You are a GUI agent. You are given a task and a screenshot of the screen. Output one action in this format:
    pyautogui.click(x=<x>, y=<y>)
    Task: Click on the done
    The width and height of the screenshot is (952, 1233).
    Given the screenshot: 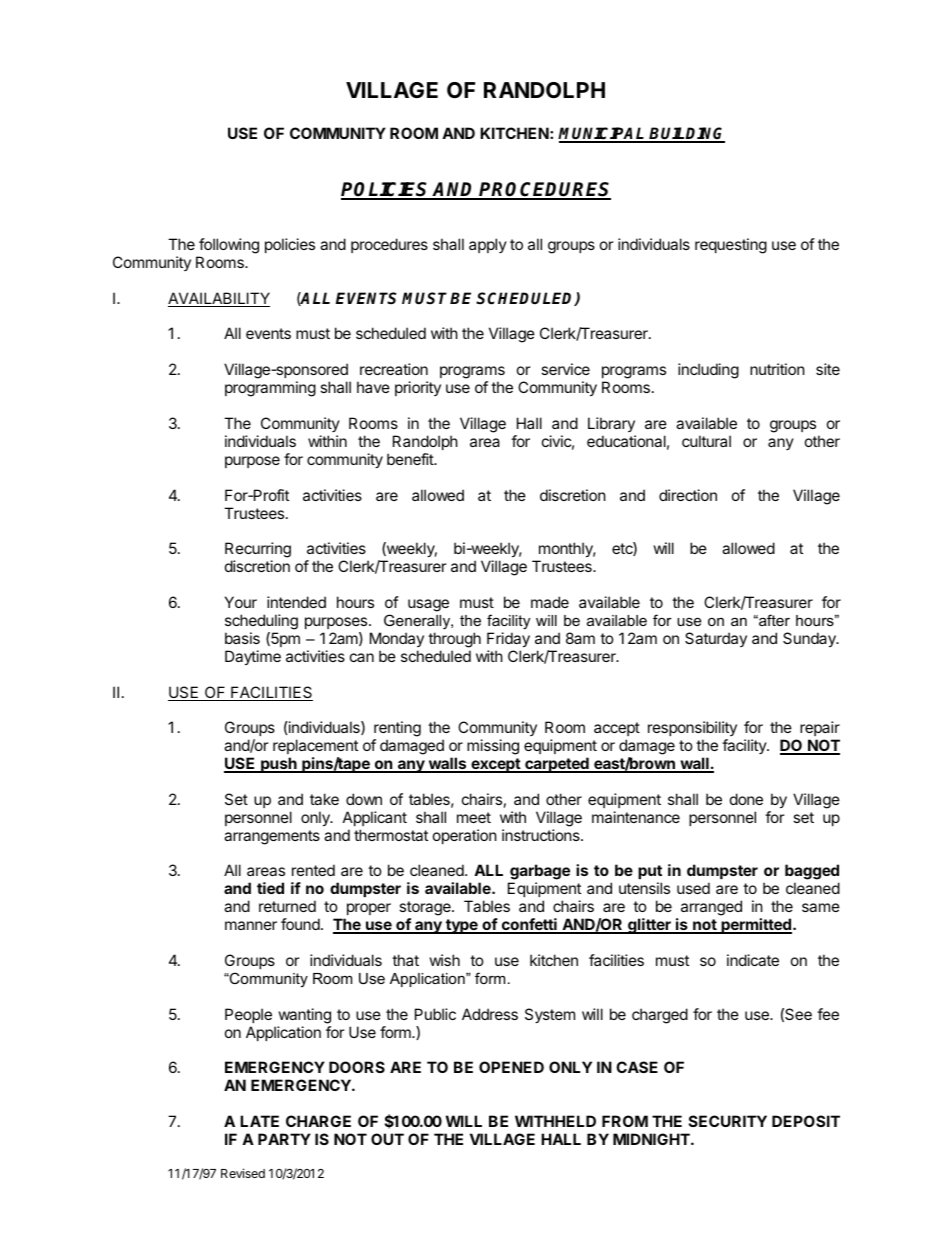 What is the action you would take?
    pyautogui.click(x=746, y=799)
